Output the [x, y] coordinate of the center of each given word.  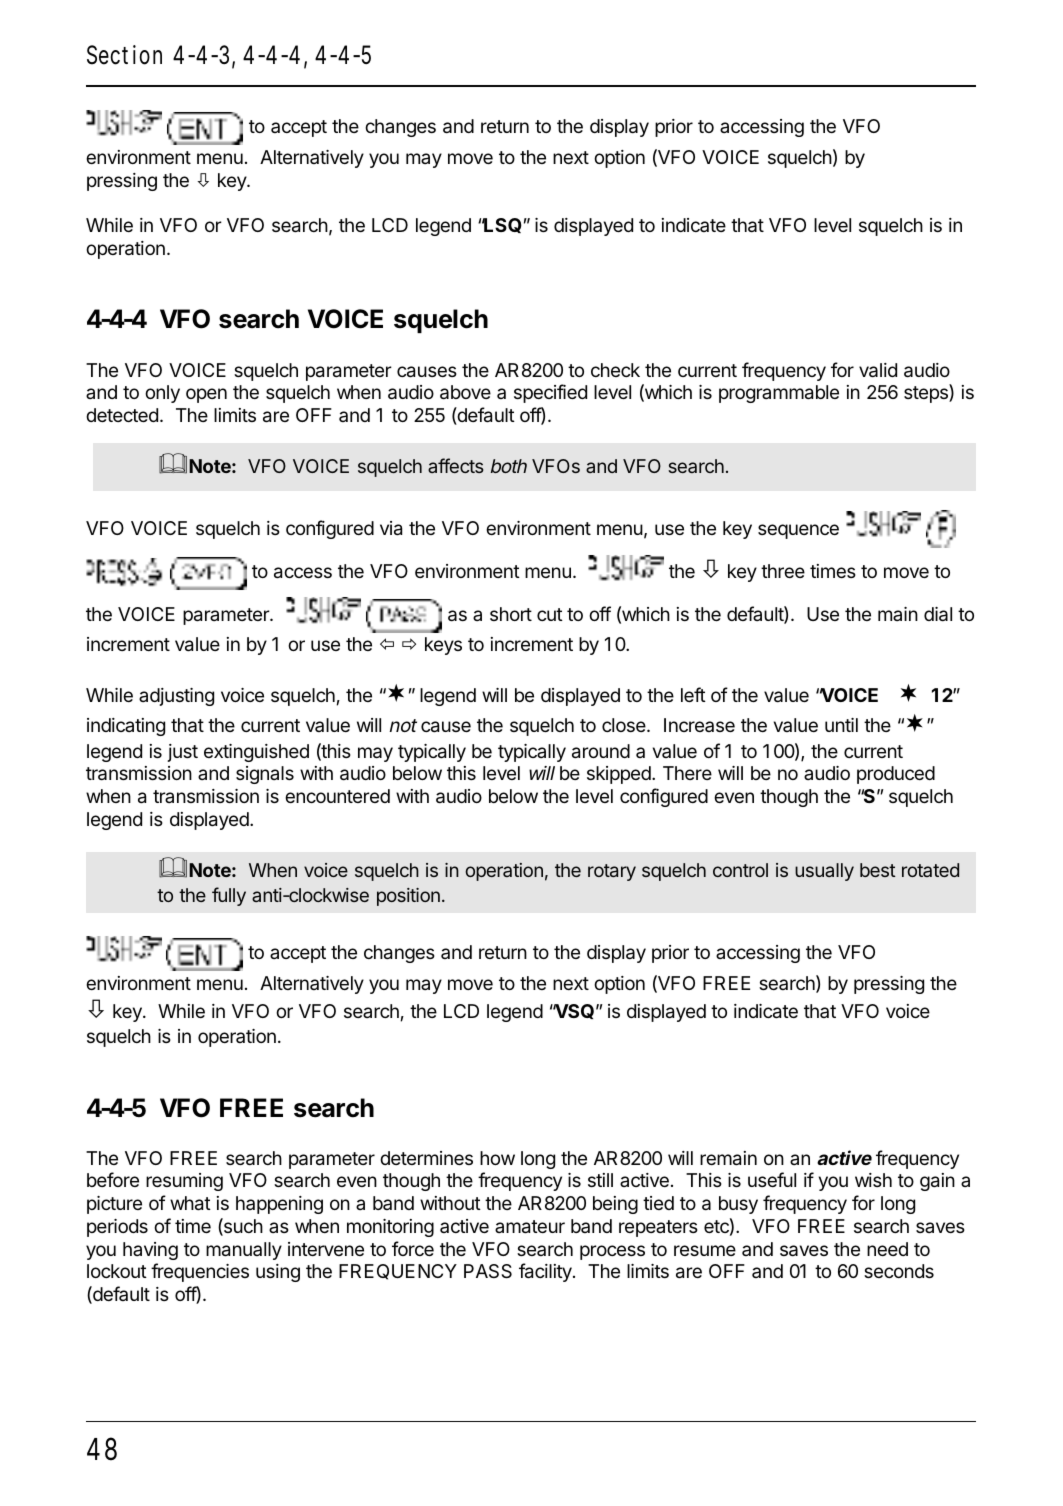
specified [550, 393]
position [408, 897]
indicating [126, 727]
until [841, 725]
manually [244, 1251]
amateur [530, 1227]
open [206, 395]
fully [229, 896]
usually [824, 872]
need [887, 1249]
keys [443, 646]
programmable [779, 394]
